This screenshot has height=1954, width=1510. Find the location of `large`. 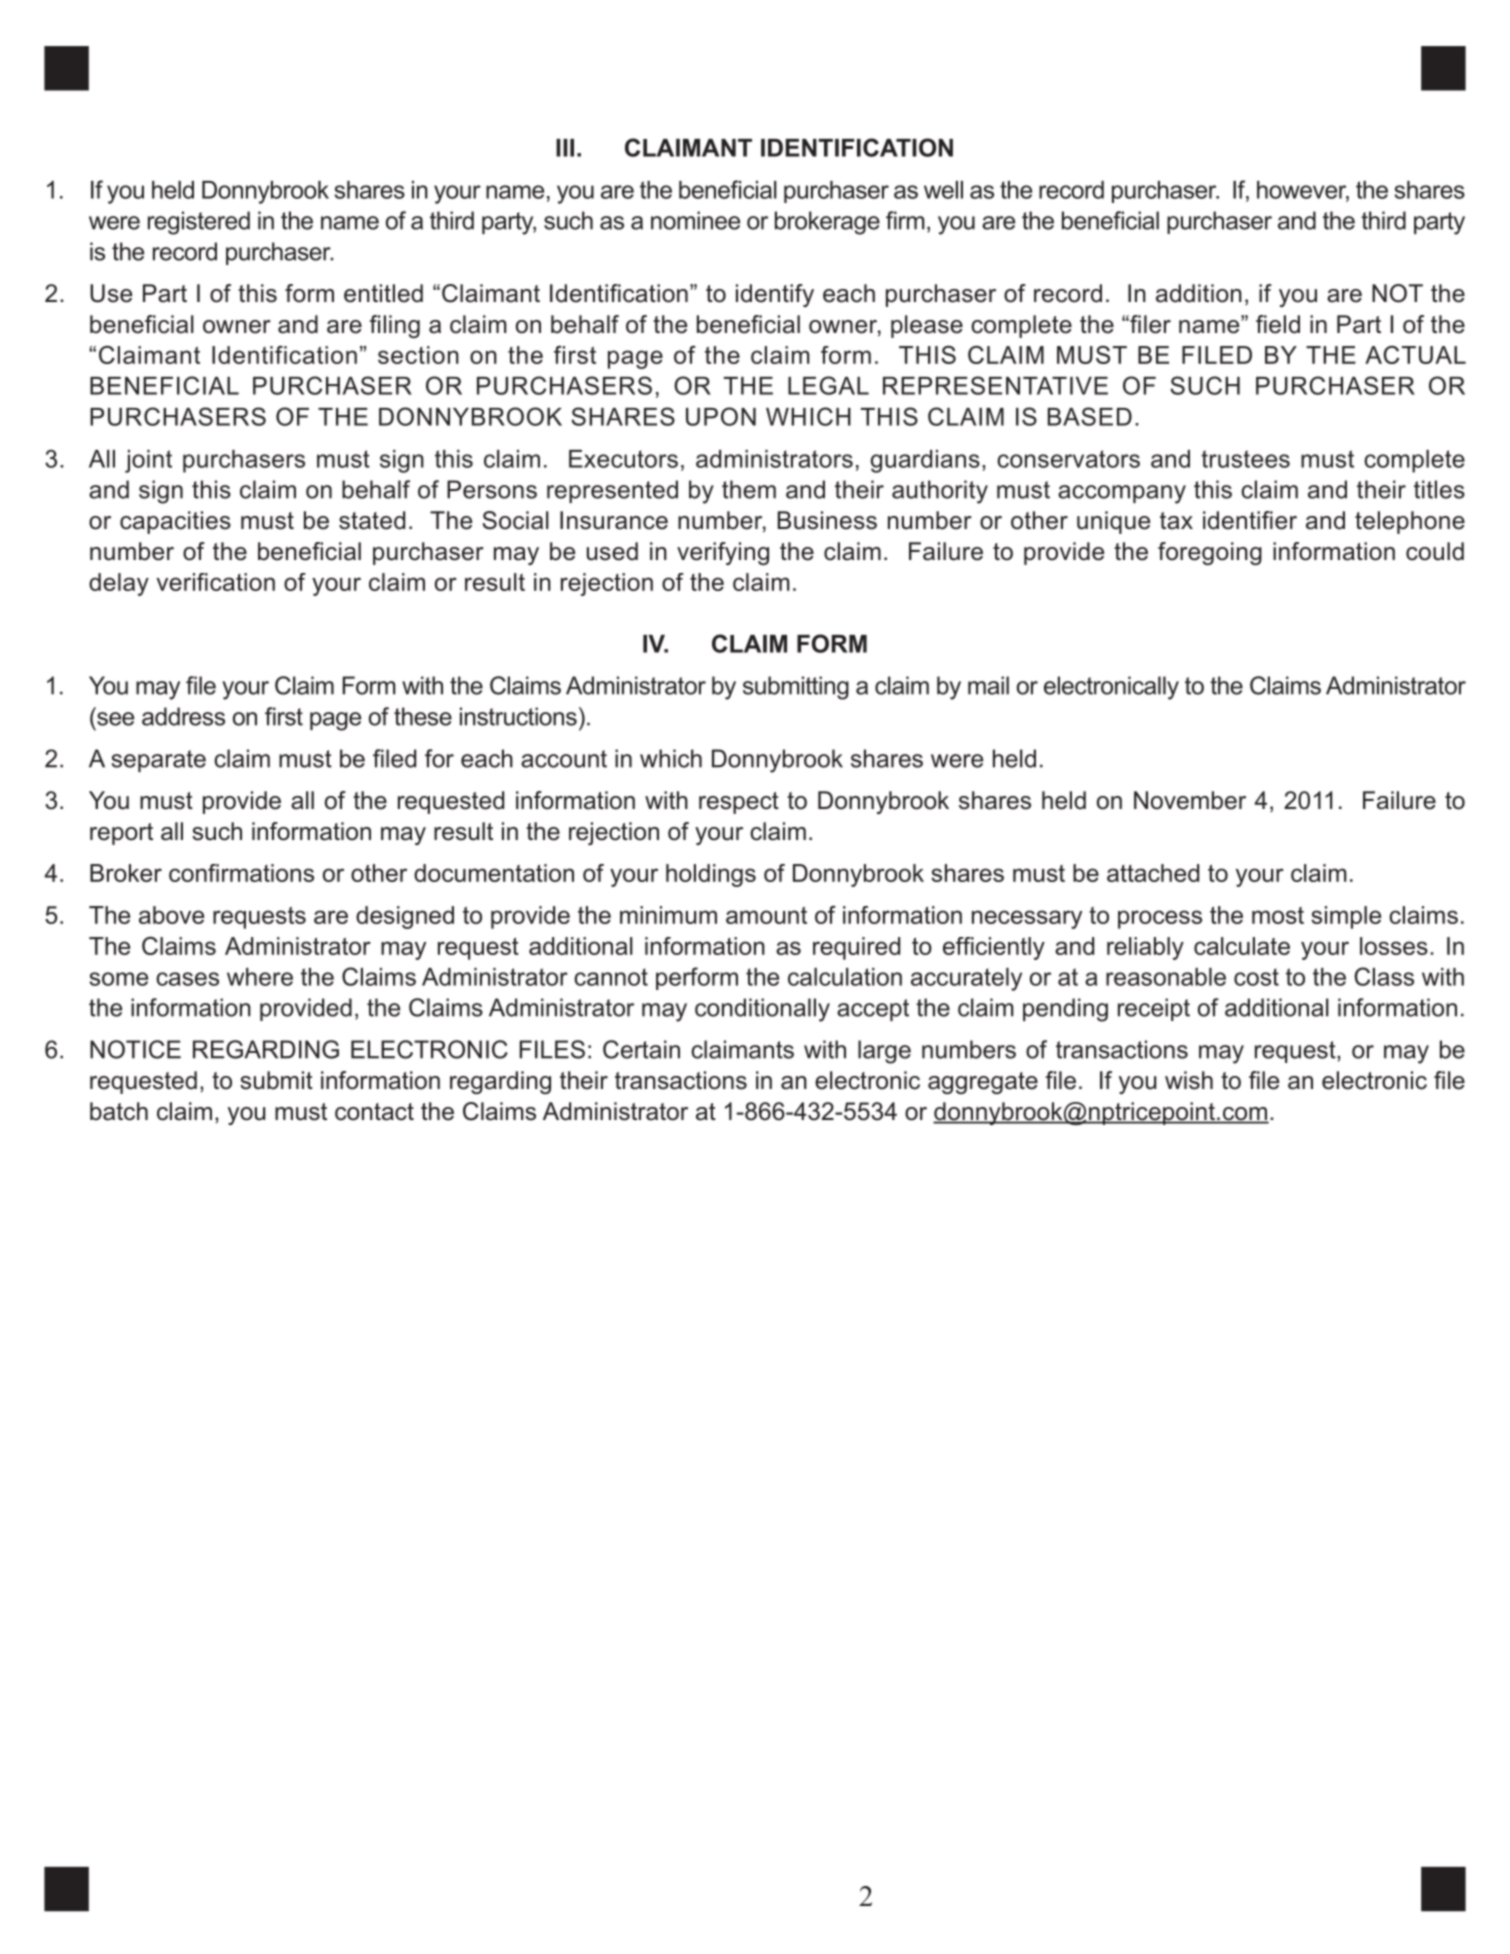

large is located at coordinates (884, 1052).
